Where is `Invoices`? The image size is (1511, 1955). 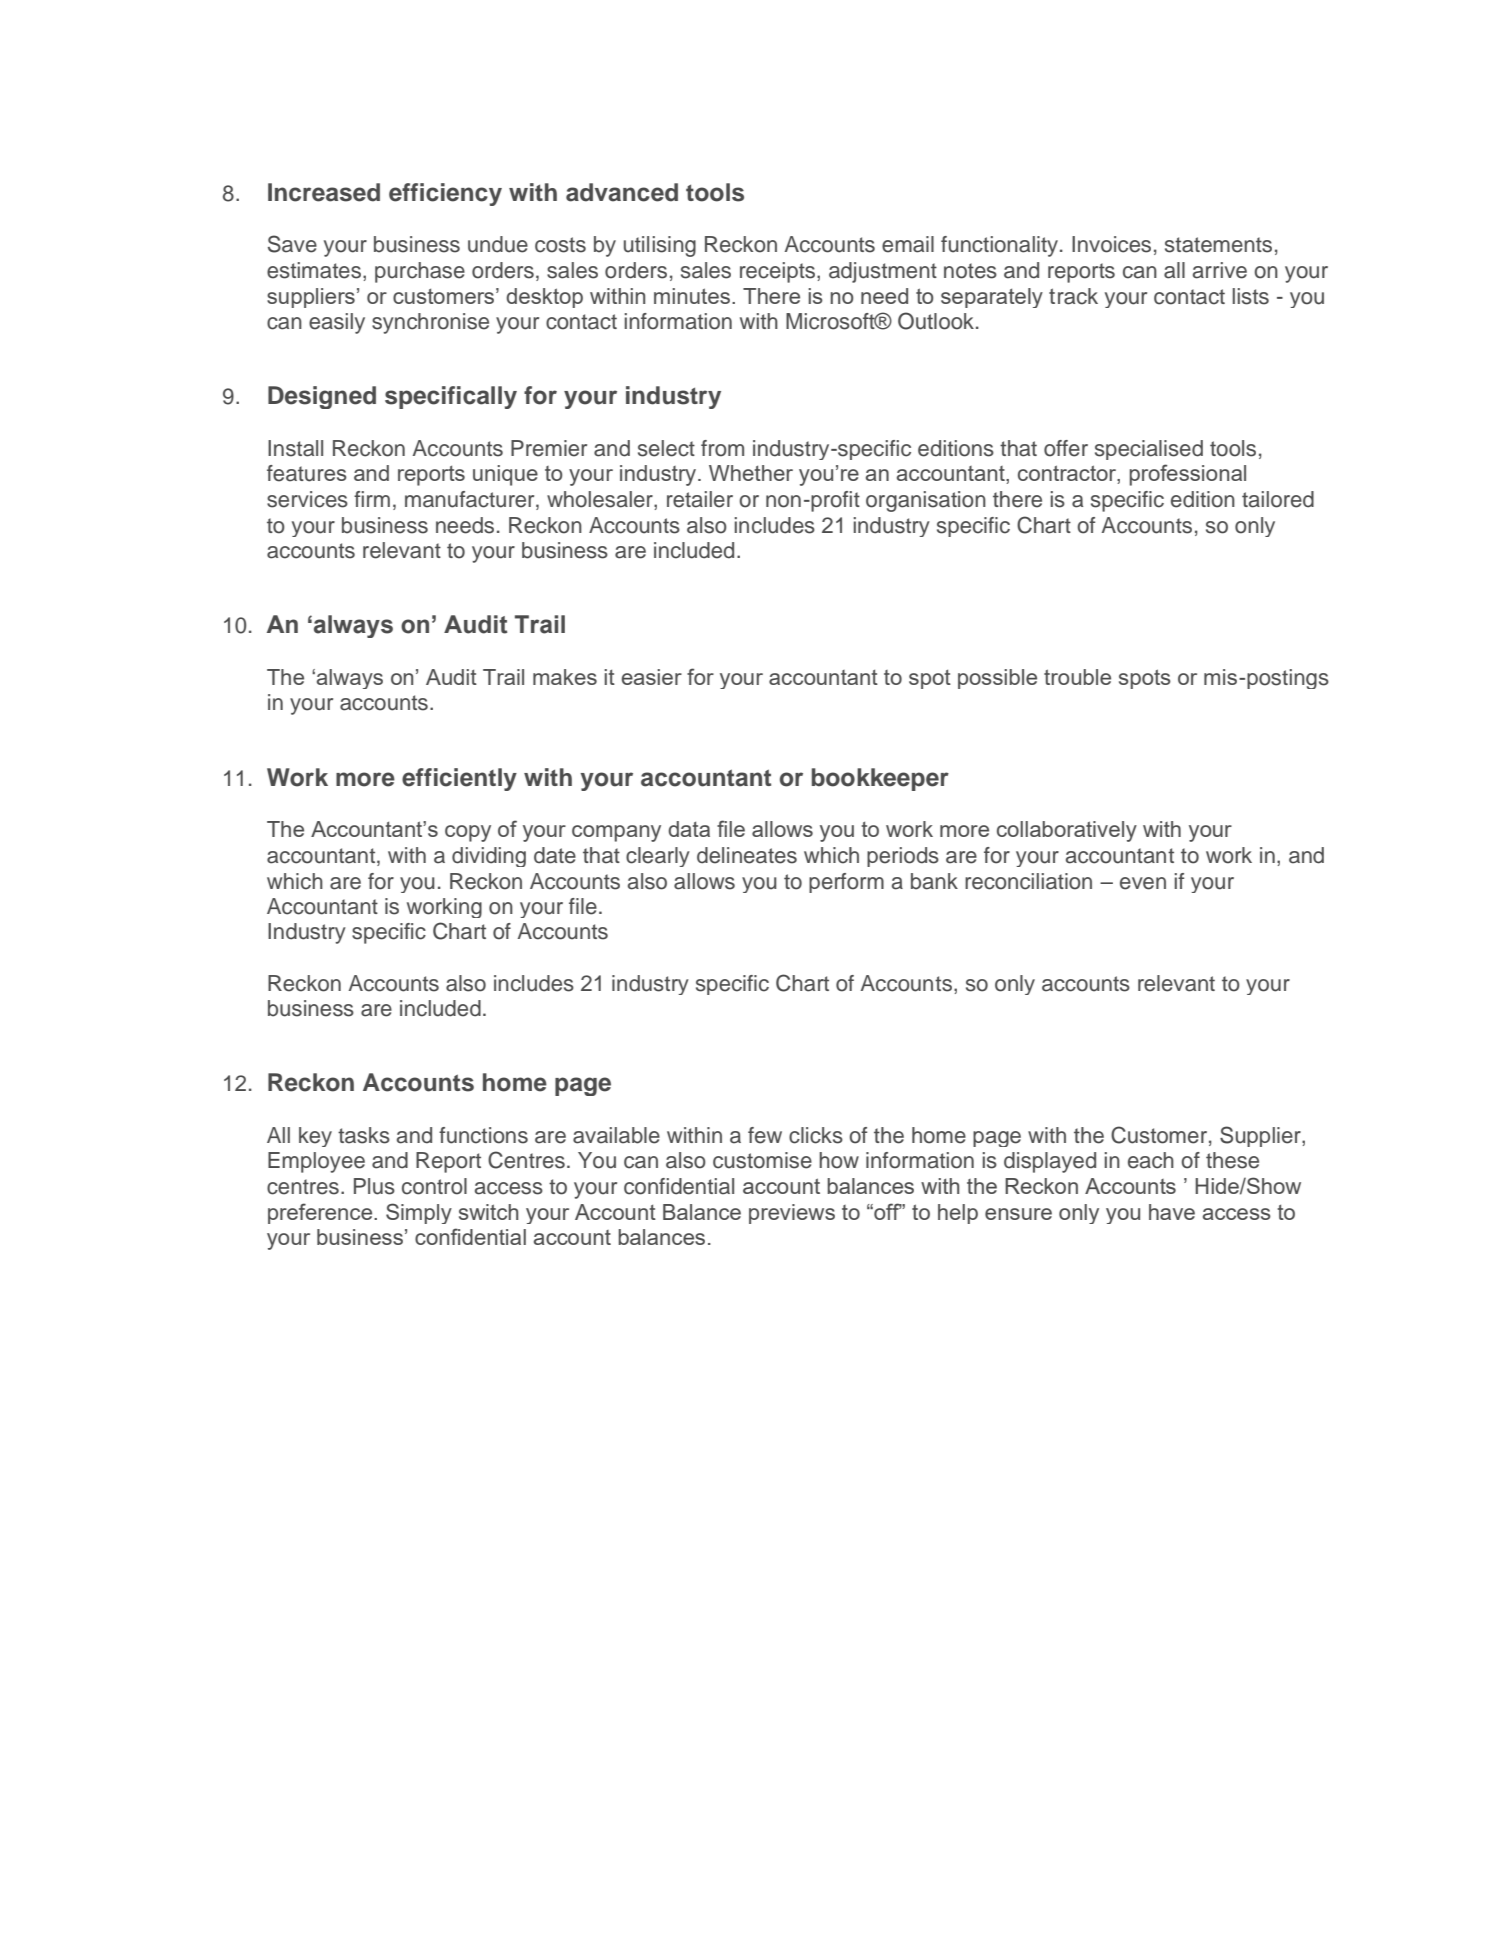 Invoices is located at coordinates (1111, 244).
